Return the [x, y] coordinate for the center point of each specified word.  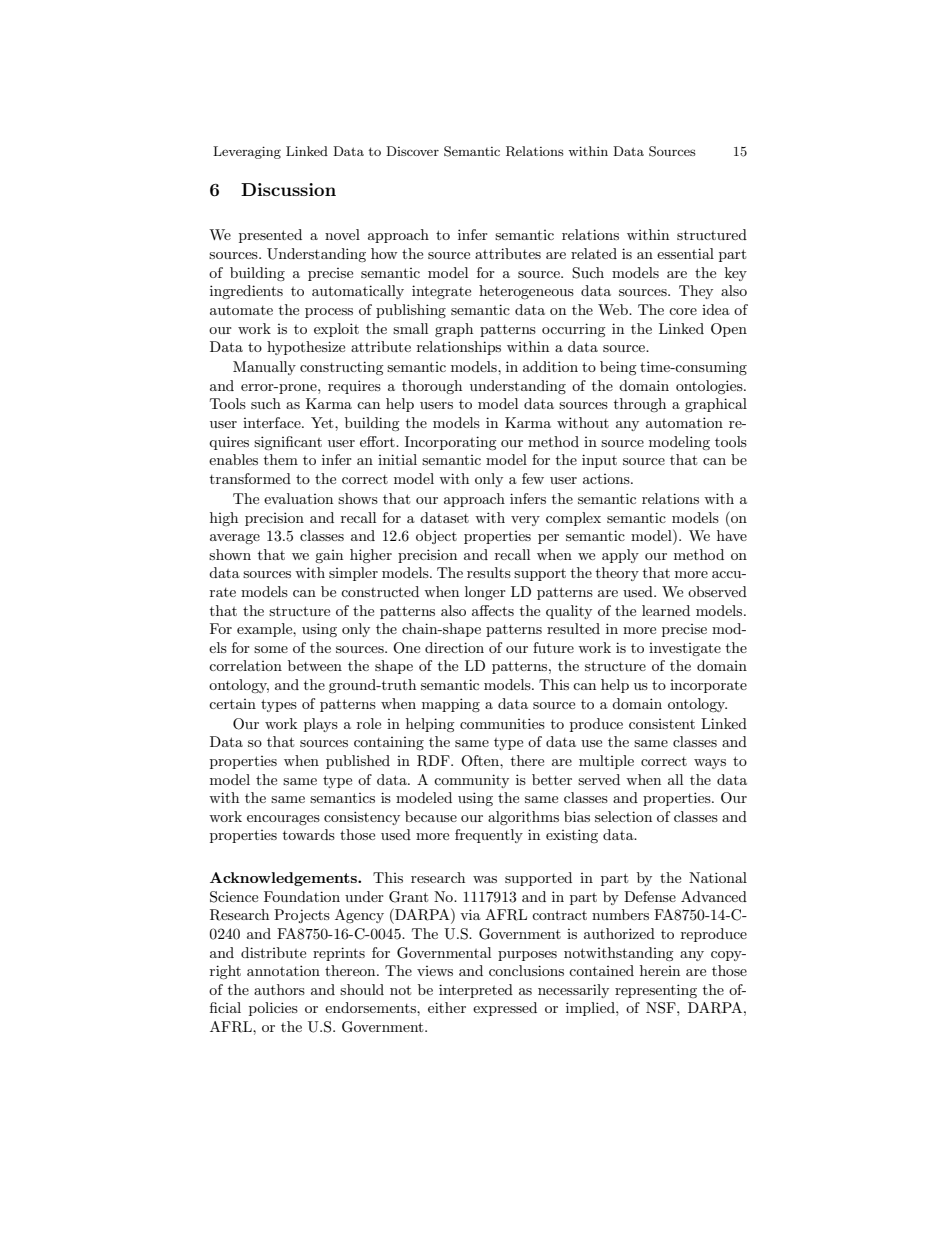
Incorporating [451, 443]
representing [656, 991]
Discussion [288, 189]
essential [685, 253]
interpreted [476, 991]
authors [279, 989]
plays [321, 725]
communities [502, 723]
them [281, 459]
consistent [662, 724]
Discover [412, 151]
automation [684, 422]
